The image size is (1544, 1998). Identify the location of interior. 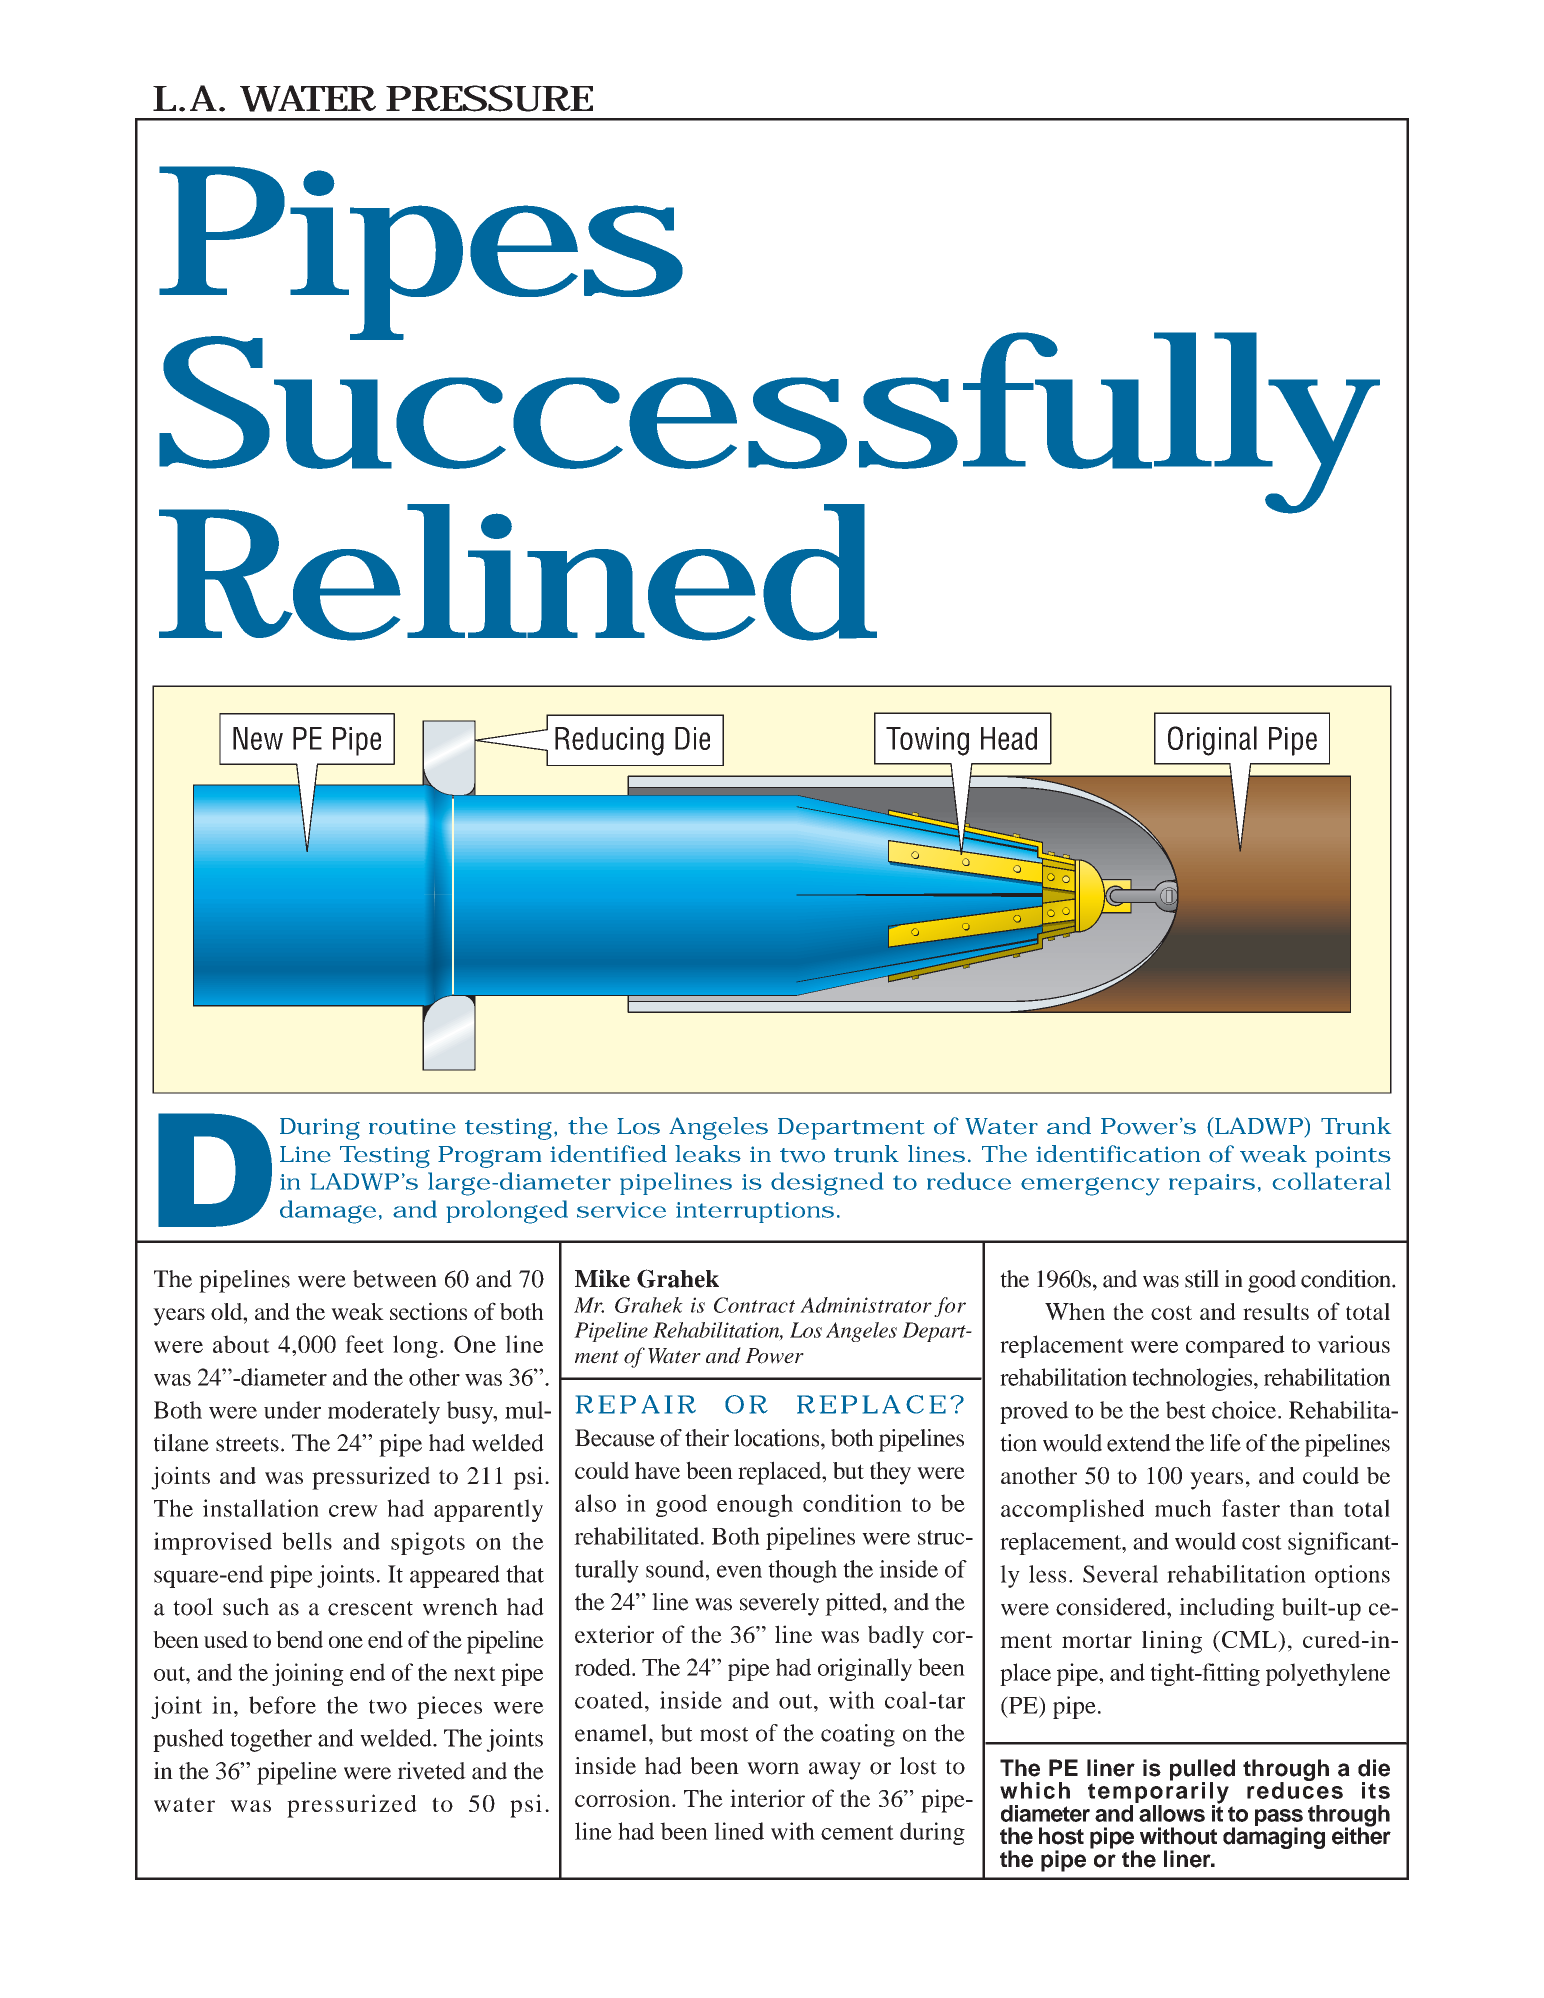
(767, 1798).
